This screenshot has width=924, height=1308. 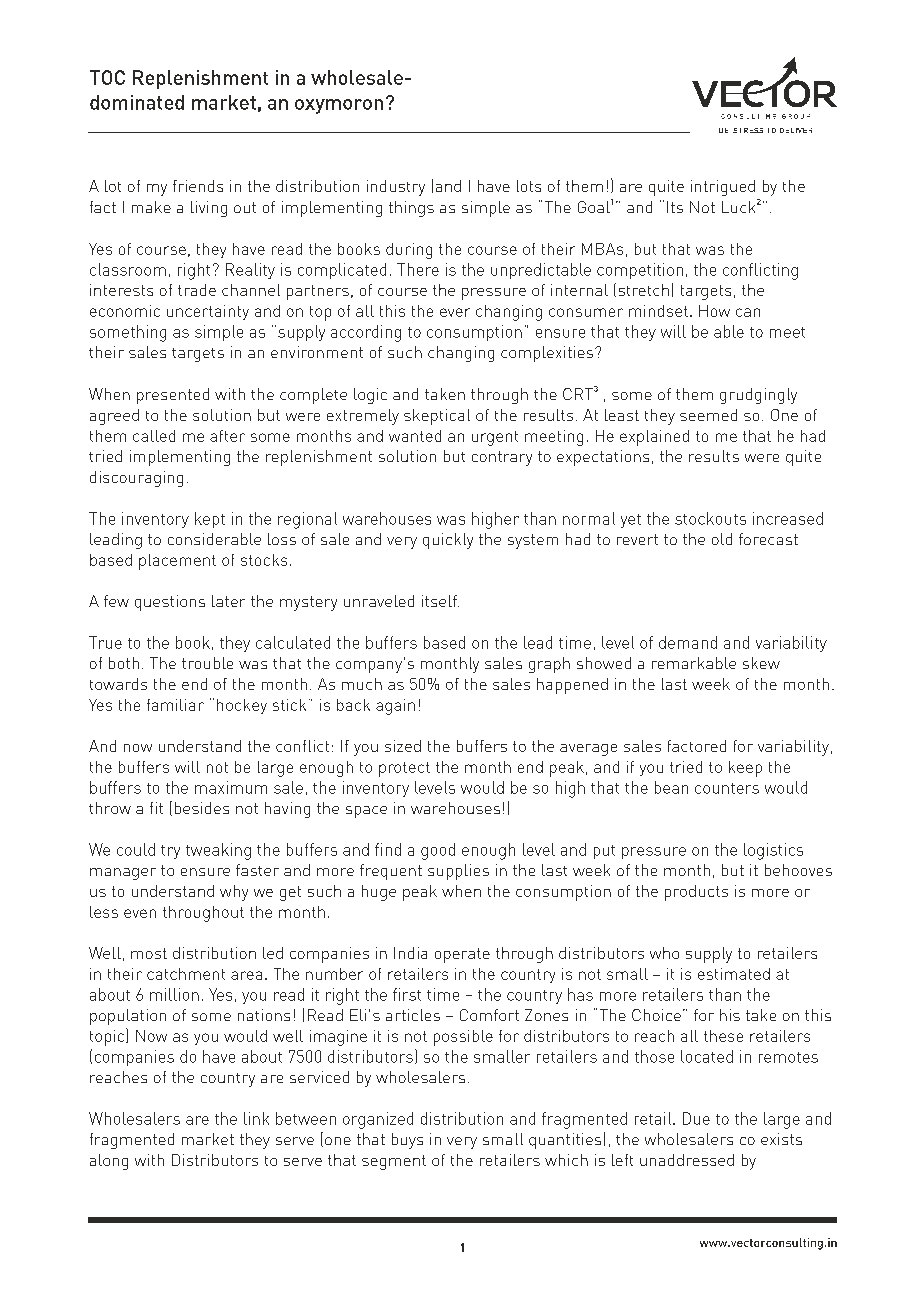 What do you see at coordinates (198, 186) in the screenshot?
I see `friends` at bounding box center [198, 186].
